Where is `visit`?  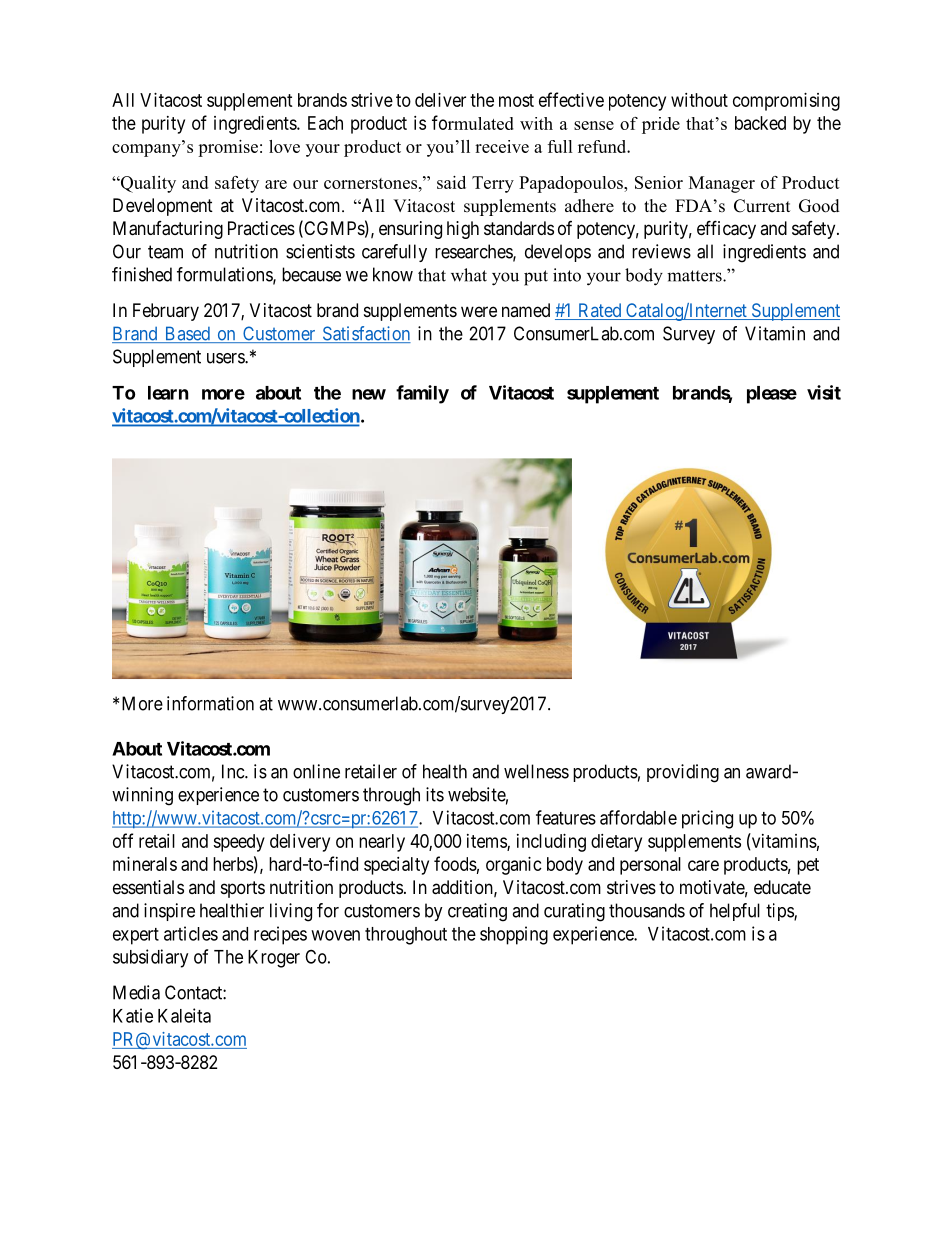 visit is located at coordinates (824, 392).
